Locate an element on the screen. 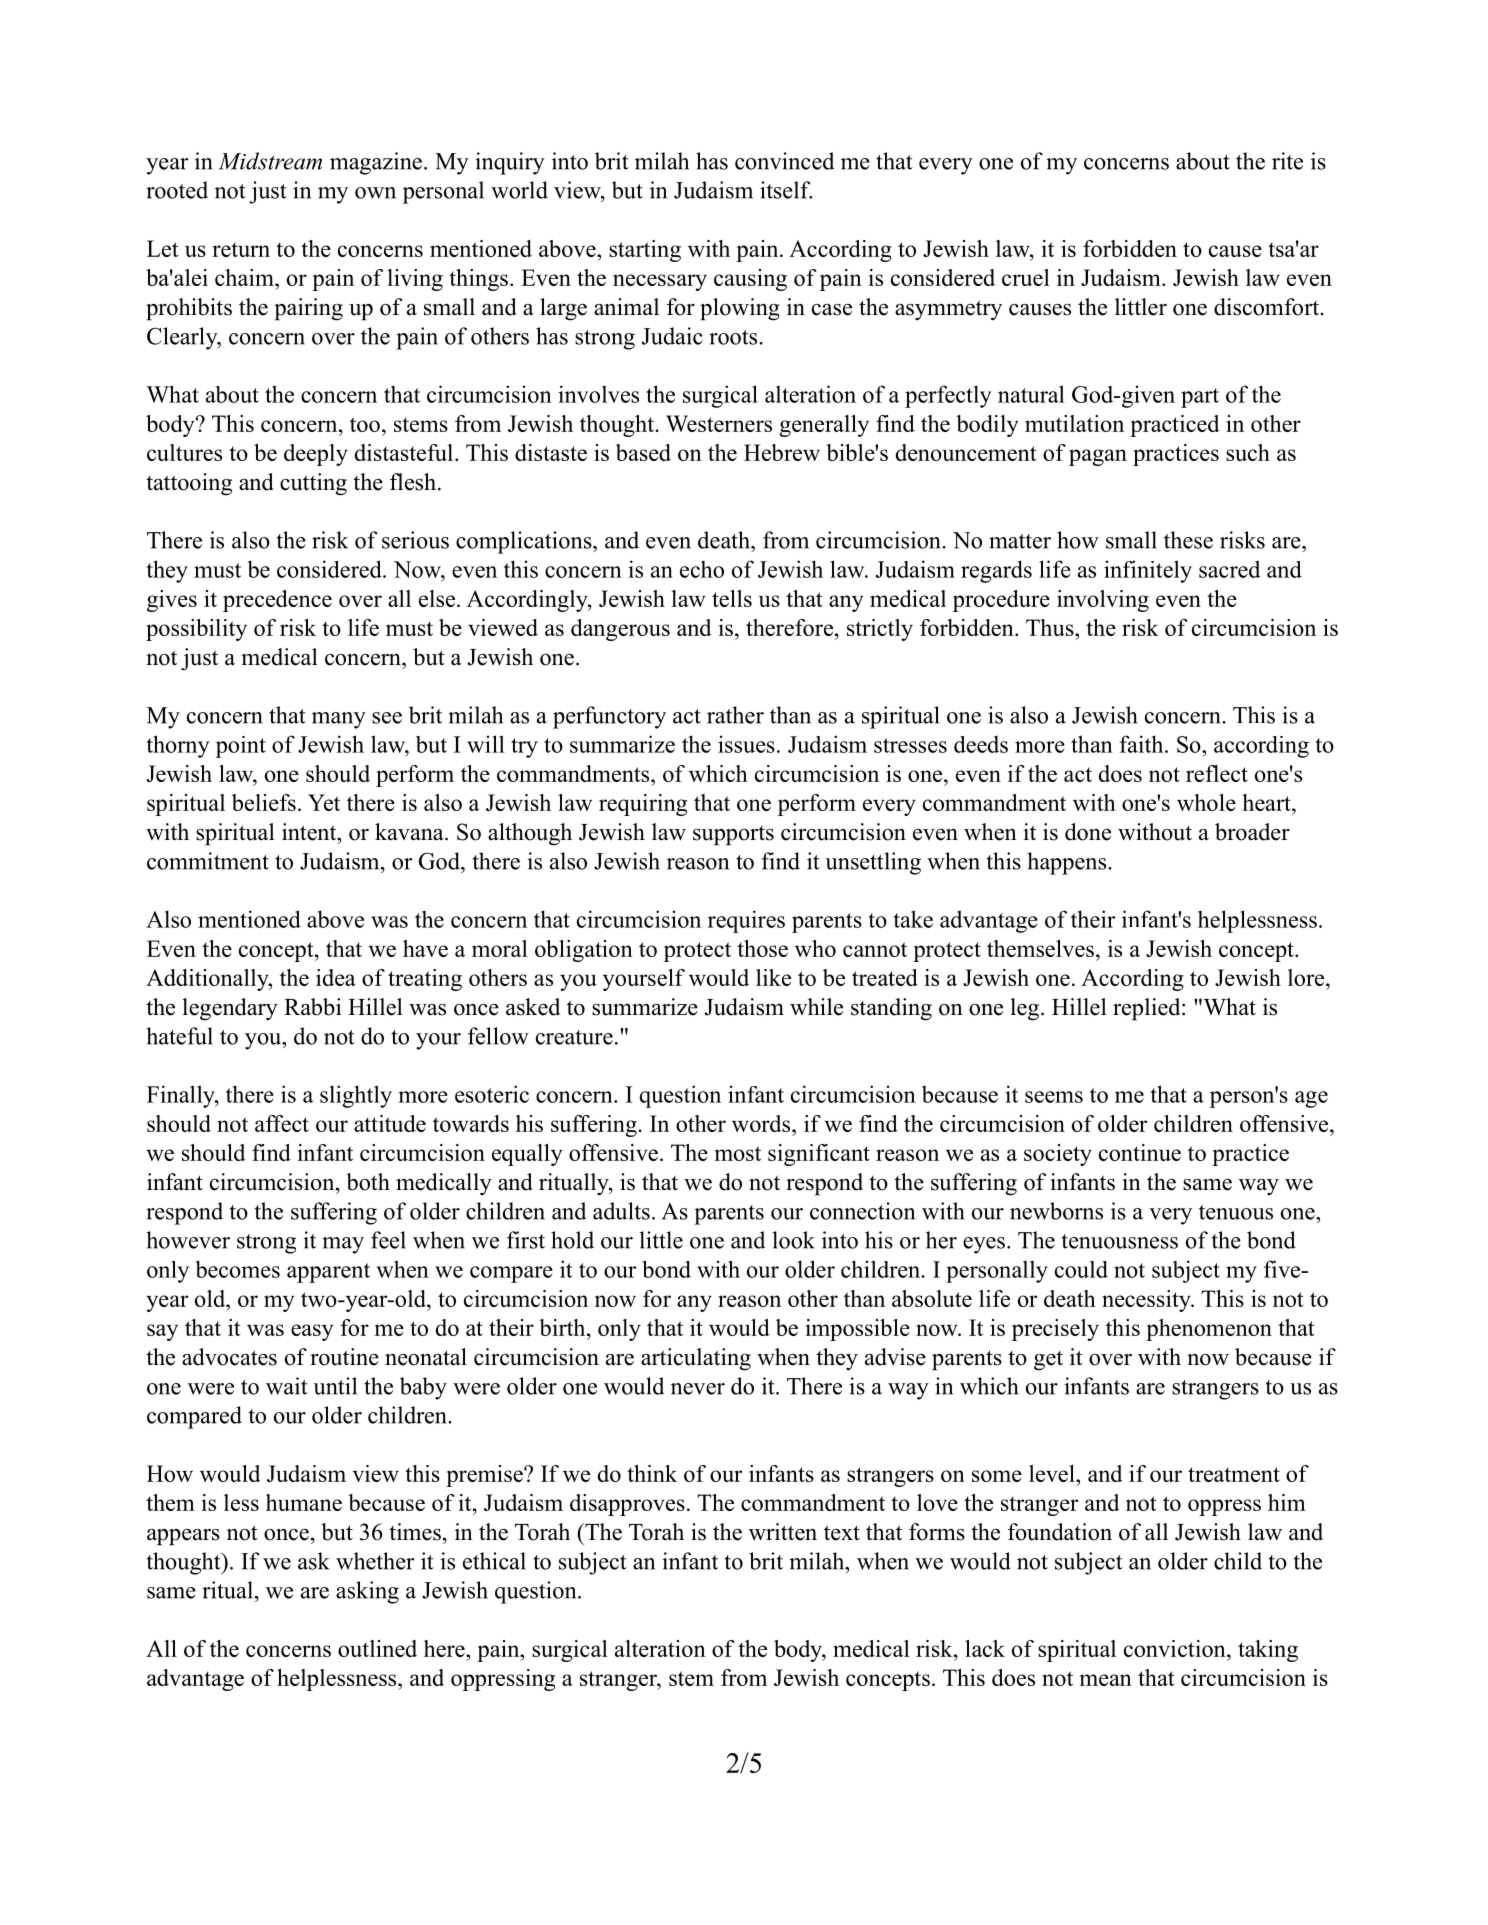  Midstream is located at coordinates (270, 161).
